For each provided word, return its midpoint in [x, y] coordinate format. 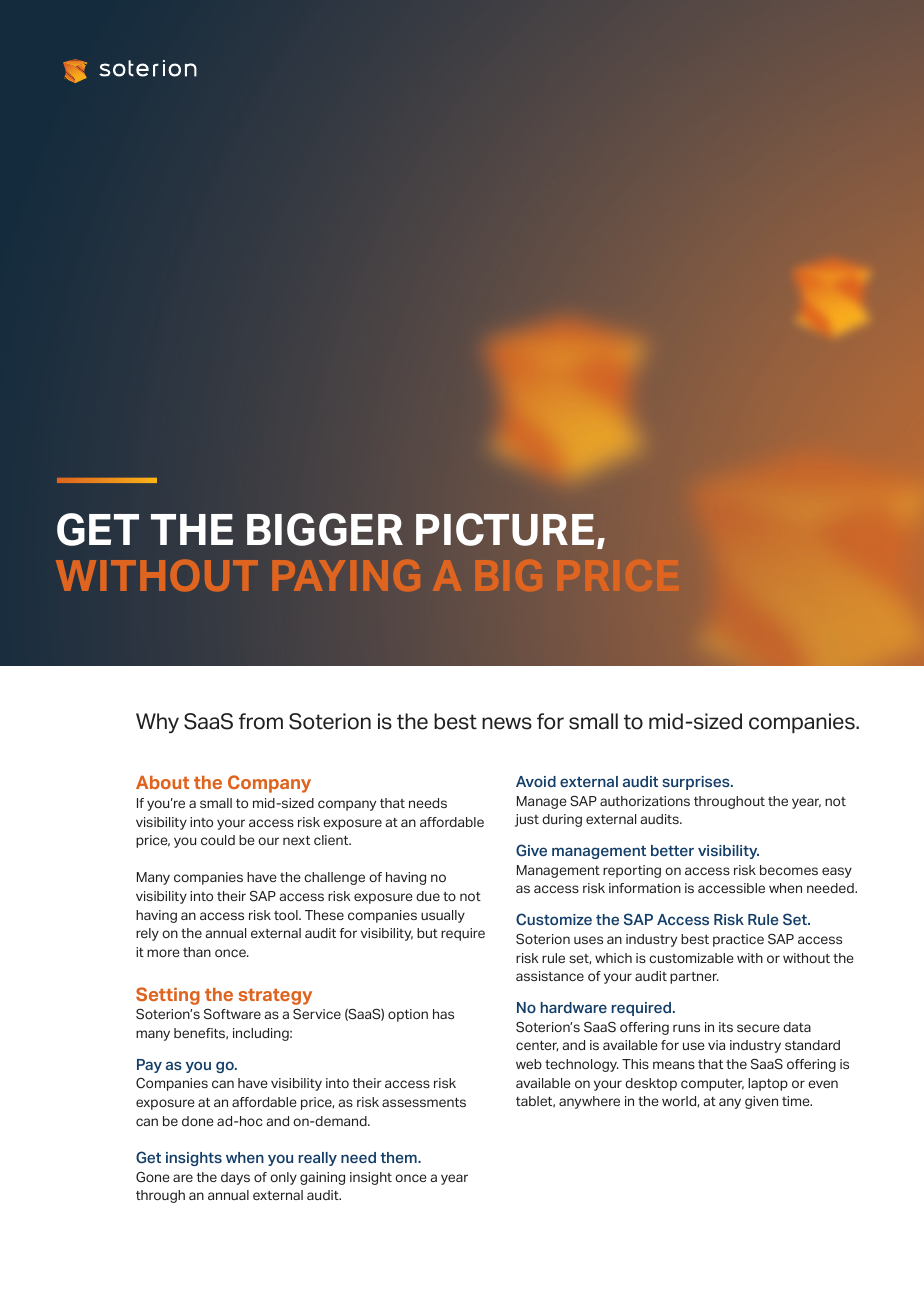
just [527, 820]
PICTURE [505, 529]
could [218, 840]
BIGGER [325, 529]
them [399, 1157]
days [235, 1178]
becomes [789, 870]
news [507, 723]
